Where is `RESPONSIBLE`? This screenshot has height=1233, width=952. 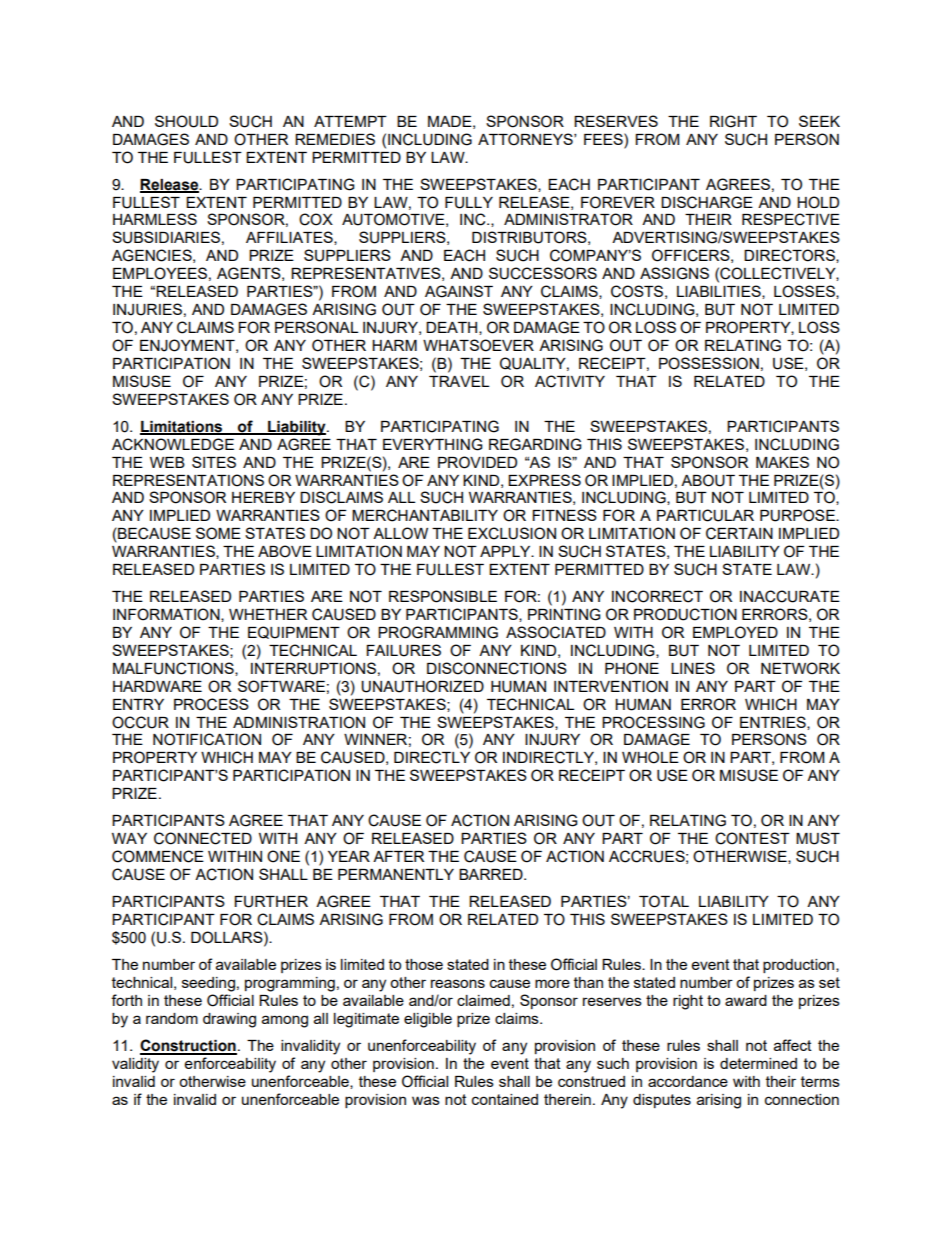 RESPONSIBLE is located at coordinates (443, 596).
